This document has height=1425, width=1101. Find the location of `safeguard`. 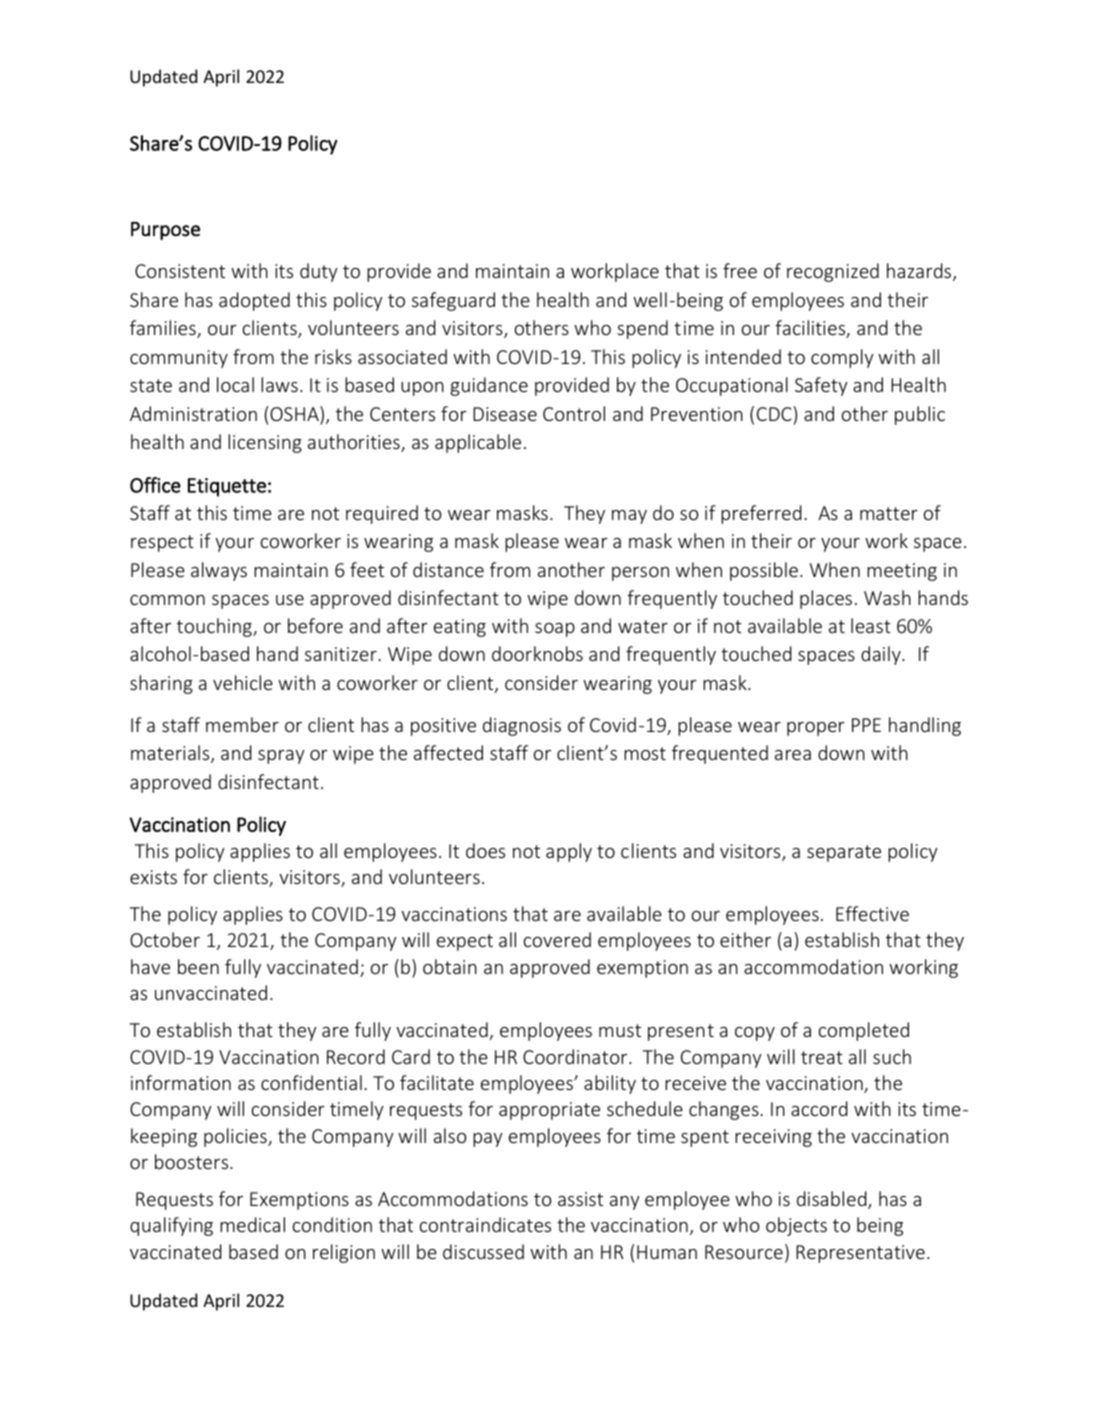

safeguard is located at coordinates (453, 301).
